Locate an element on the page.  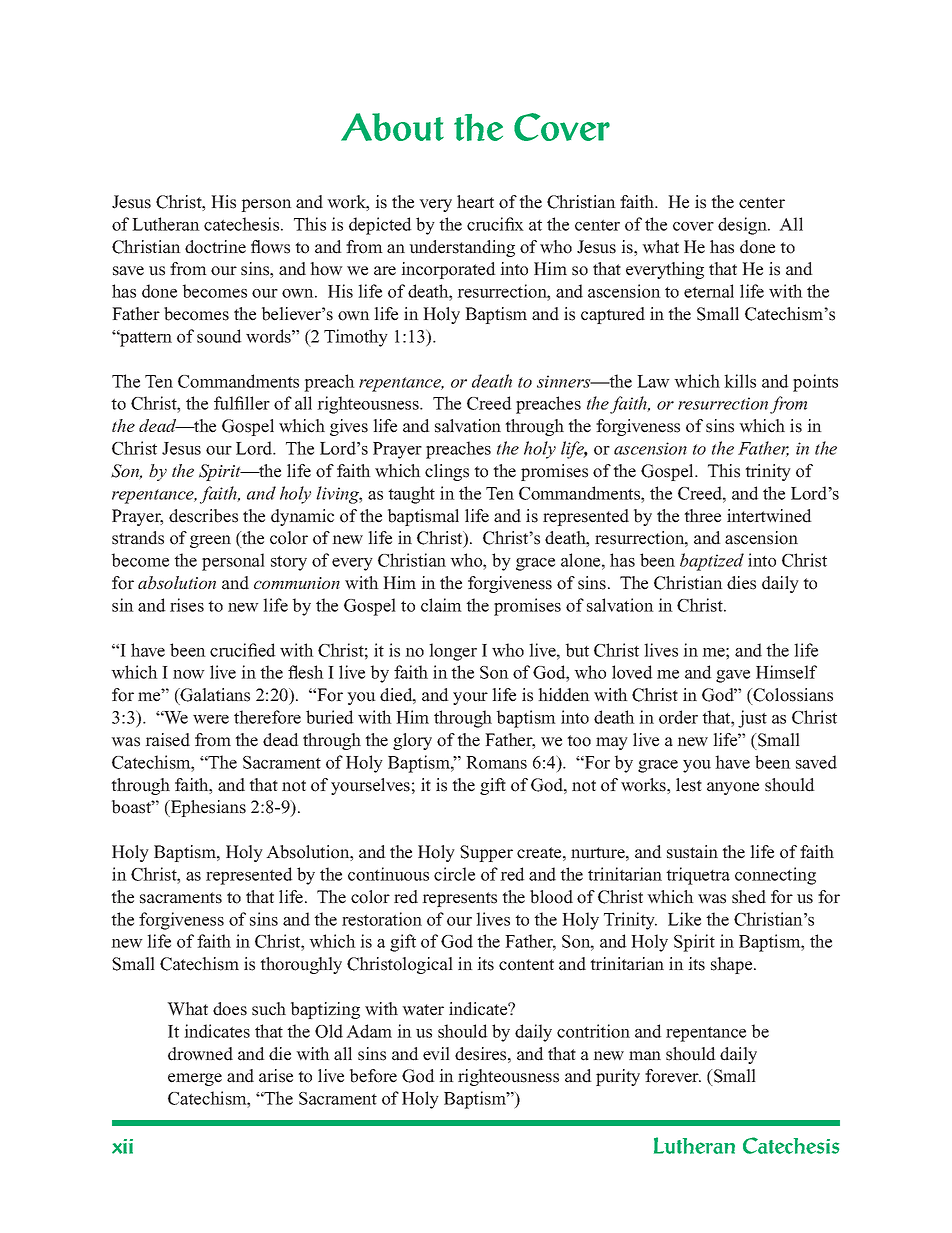
kills is located at coordinates (740, 381).
